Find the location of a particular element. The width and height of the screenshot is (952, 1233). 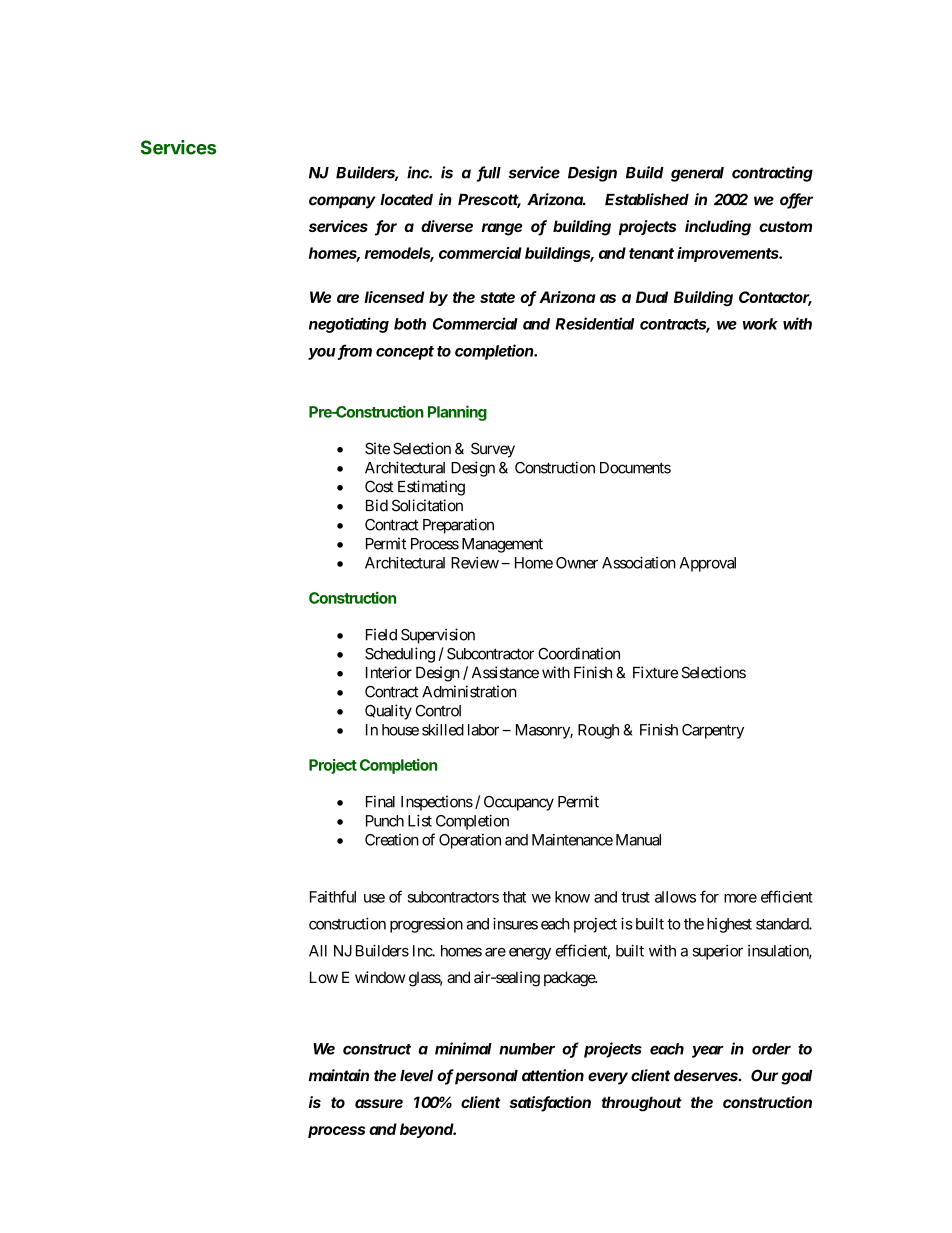

Coordination is located at coordinates (579, 653).
